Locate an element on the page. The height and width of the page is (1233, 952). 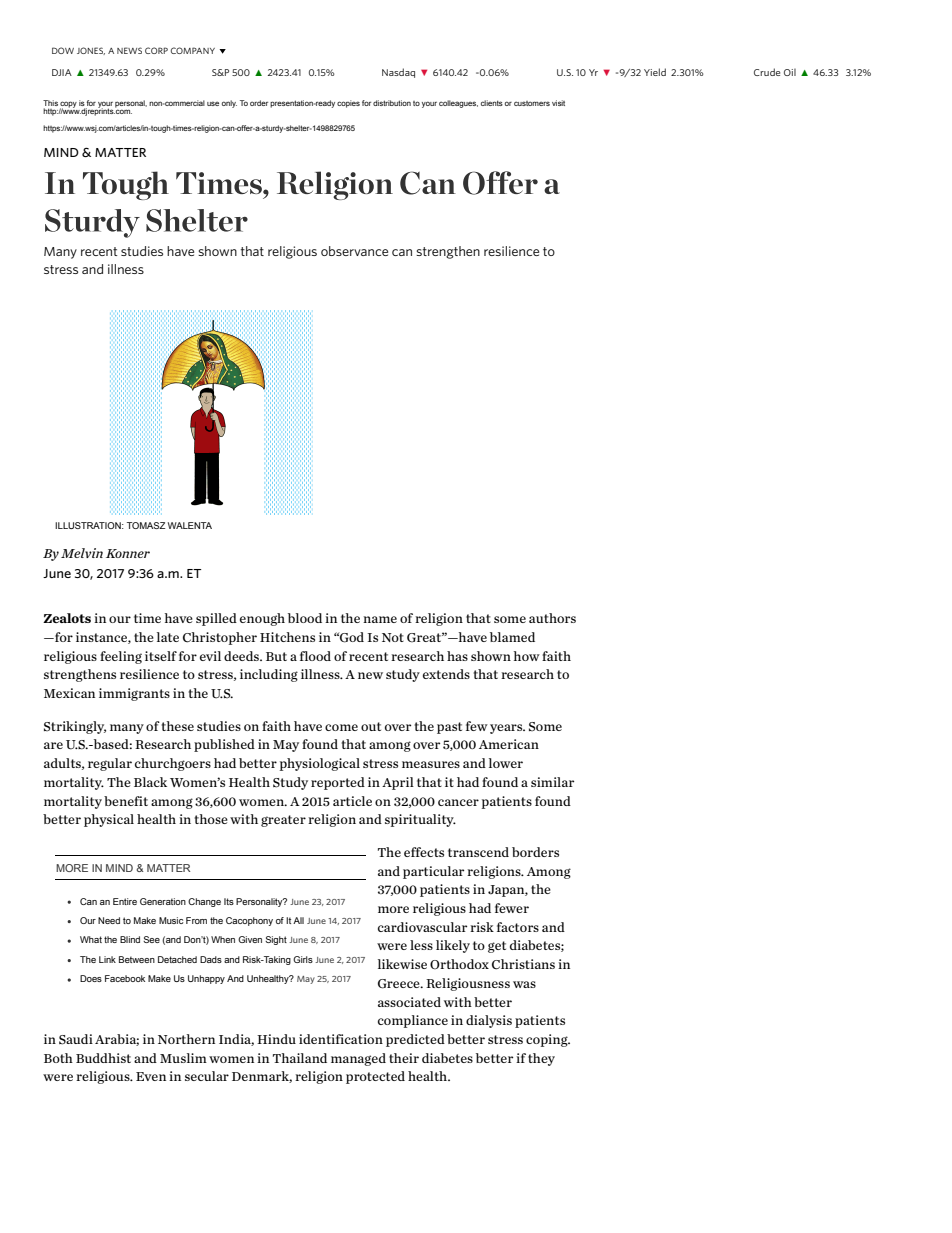
past is located at coordinates (449, 728).
